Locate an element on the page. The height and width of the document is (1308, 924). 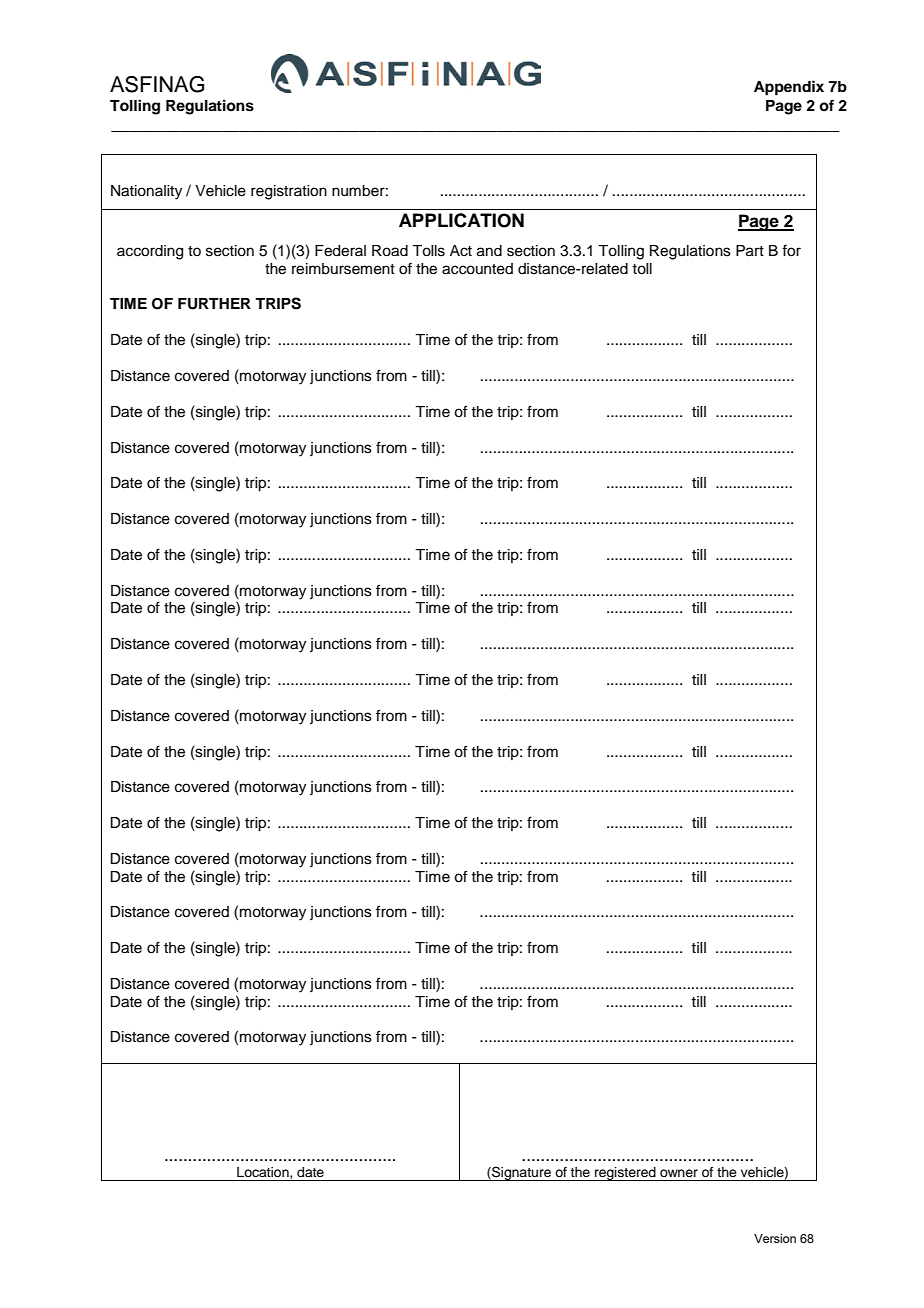
Version is located at coordinates (775, 1238).
